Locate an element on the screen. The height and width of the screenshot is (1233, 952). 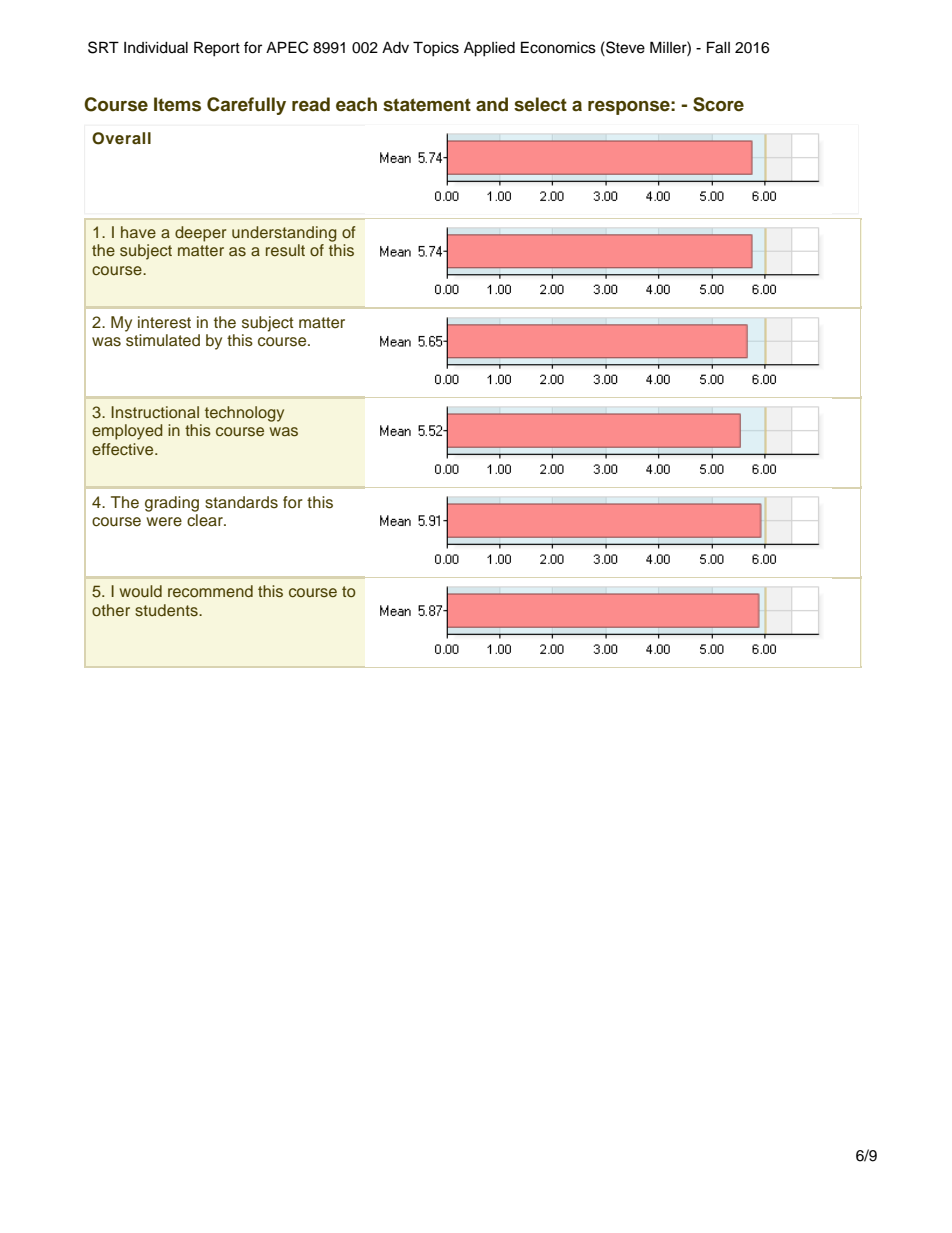
recommend is located at coordinates (210, 591).
